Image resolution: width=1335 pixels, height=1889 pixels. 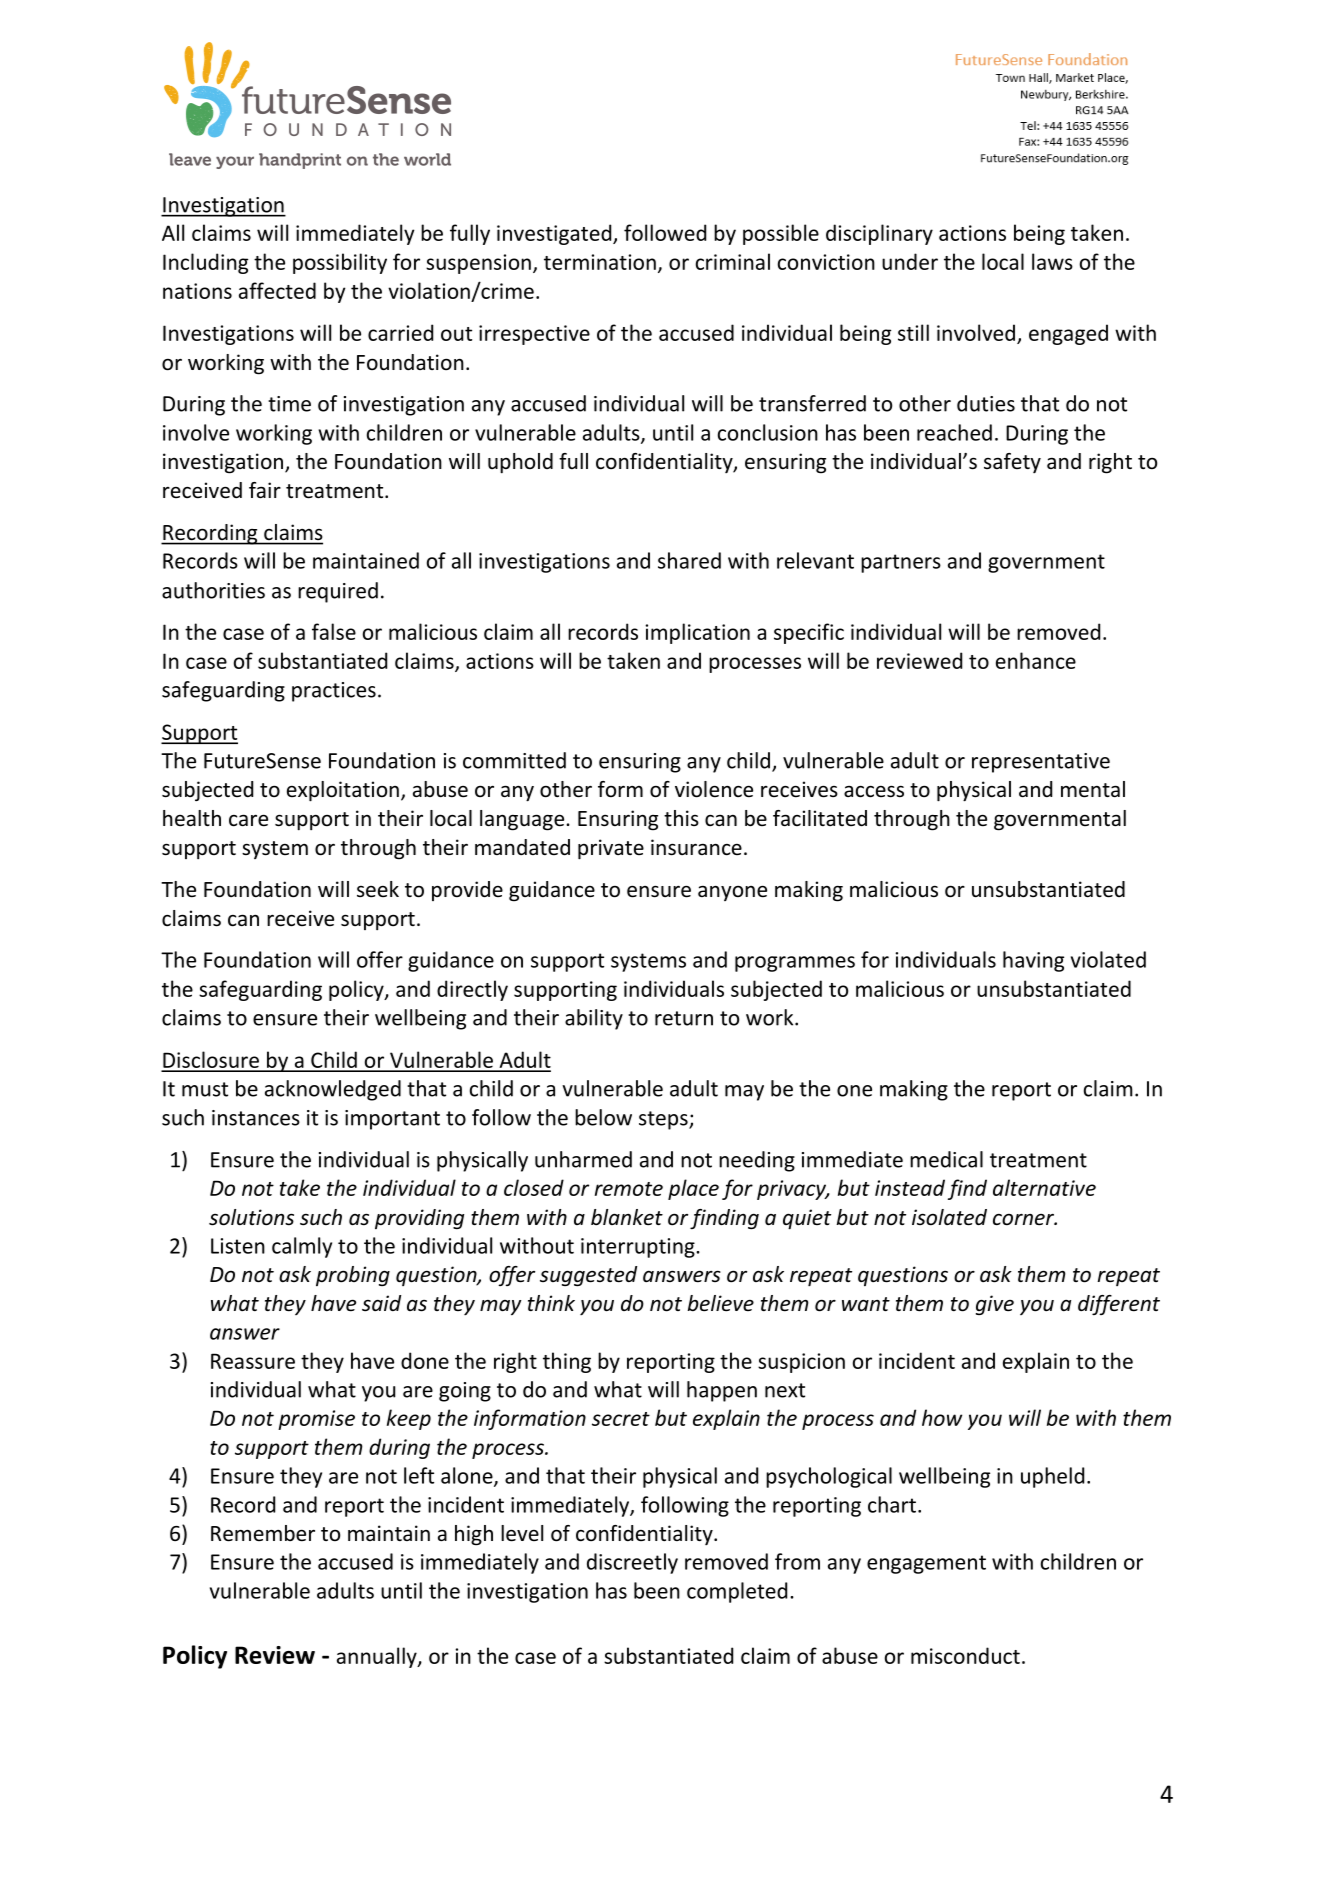 I want to click on practices, so click(x=334, y=692).
